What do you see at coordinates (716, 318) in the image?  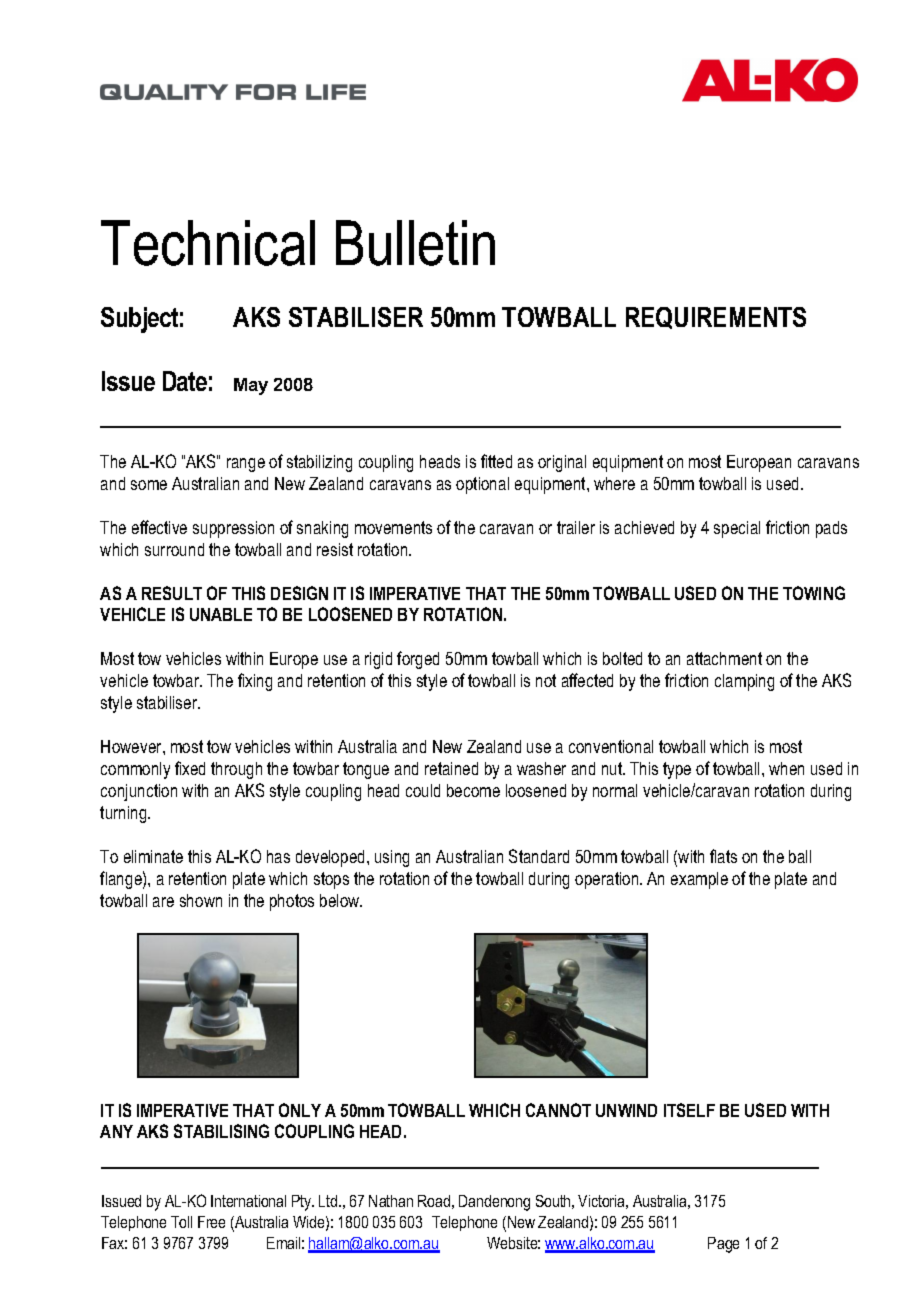 I see `REQUIREMENTS` at bounding box center [716, 318].
